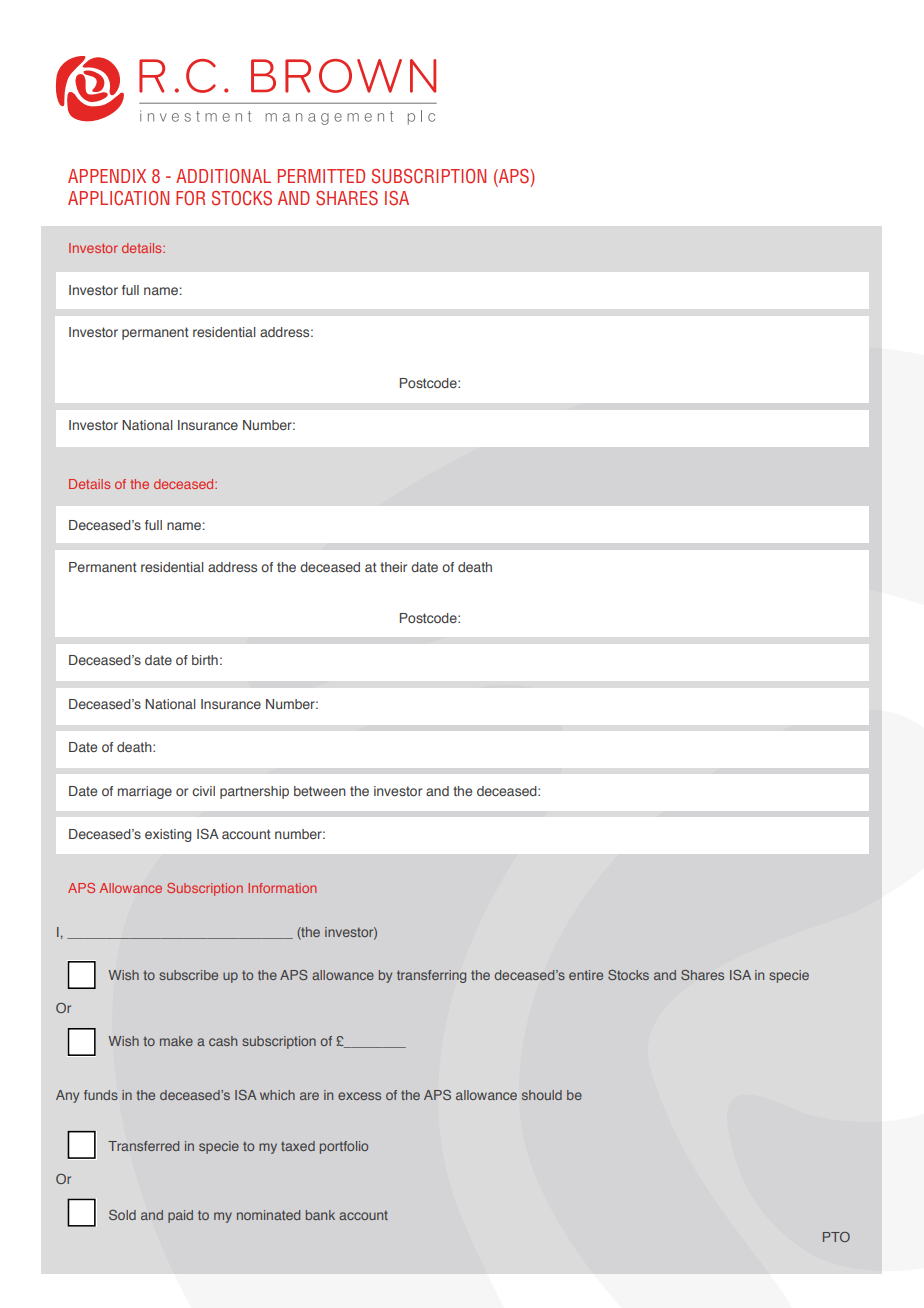  Describe the element at coordinates (223, 176) in the screenshot. I see `ADDITIONAL` at that location.
